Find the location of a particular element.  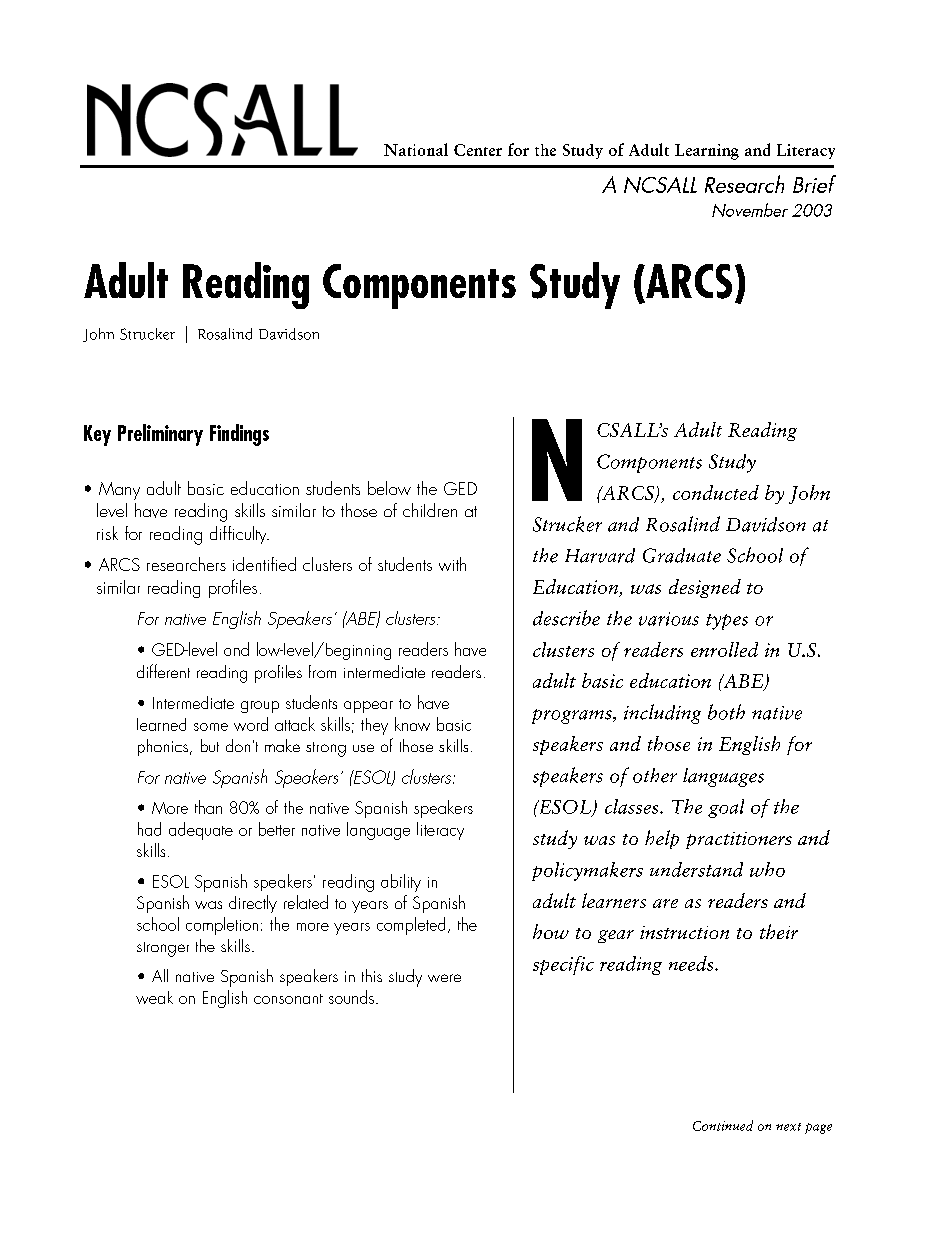

Center is located at coordinates (478, 150).
